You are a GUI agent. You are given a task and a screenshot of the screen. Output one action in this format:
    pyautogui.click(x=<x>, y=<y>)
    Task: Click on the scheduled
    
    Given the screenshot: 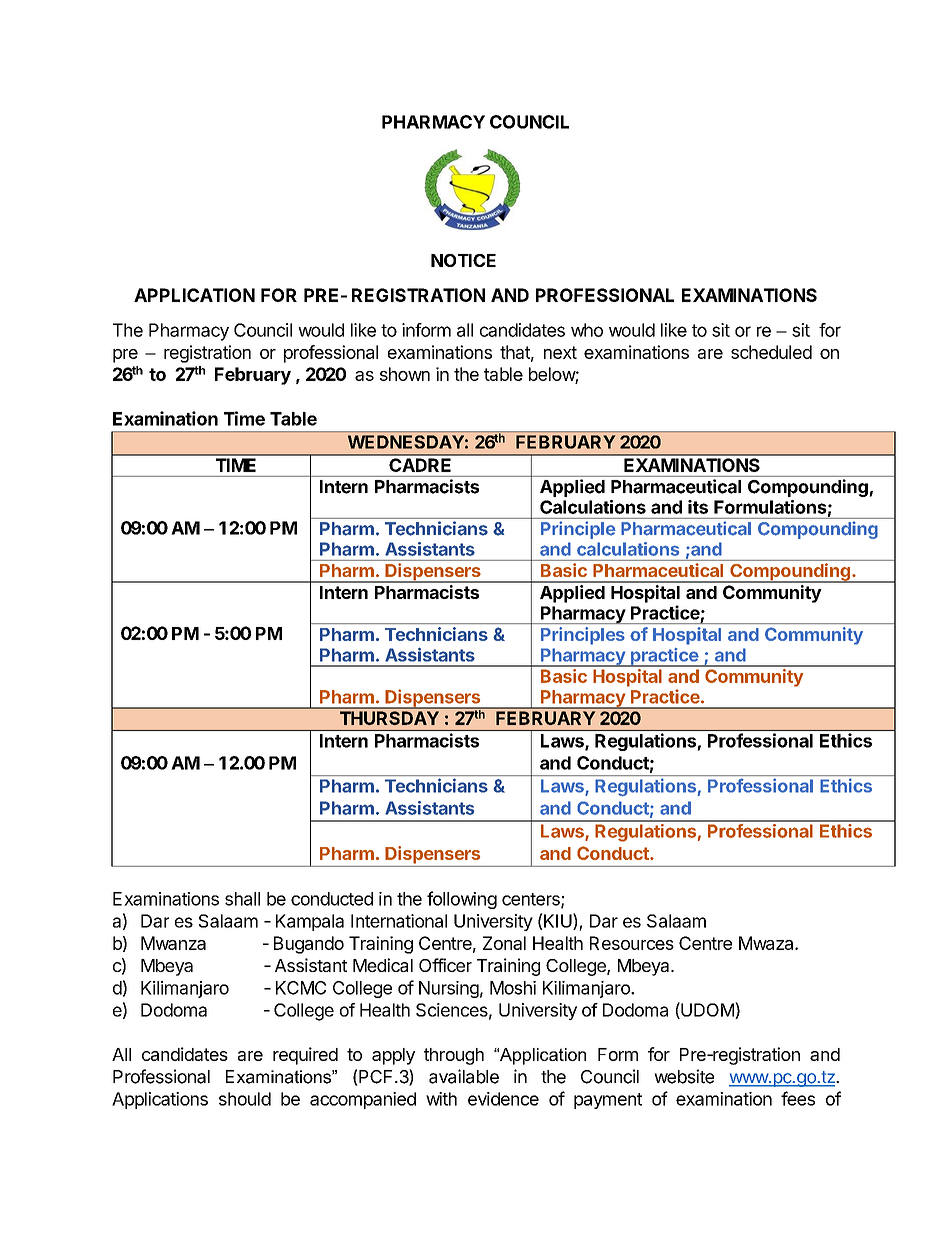 What is the action you would take?
    pyautogui.click(x=771, y=352)
